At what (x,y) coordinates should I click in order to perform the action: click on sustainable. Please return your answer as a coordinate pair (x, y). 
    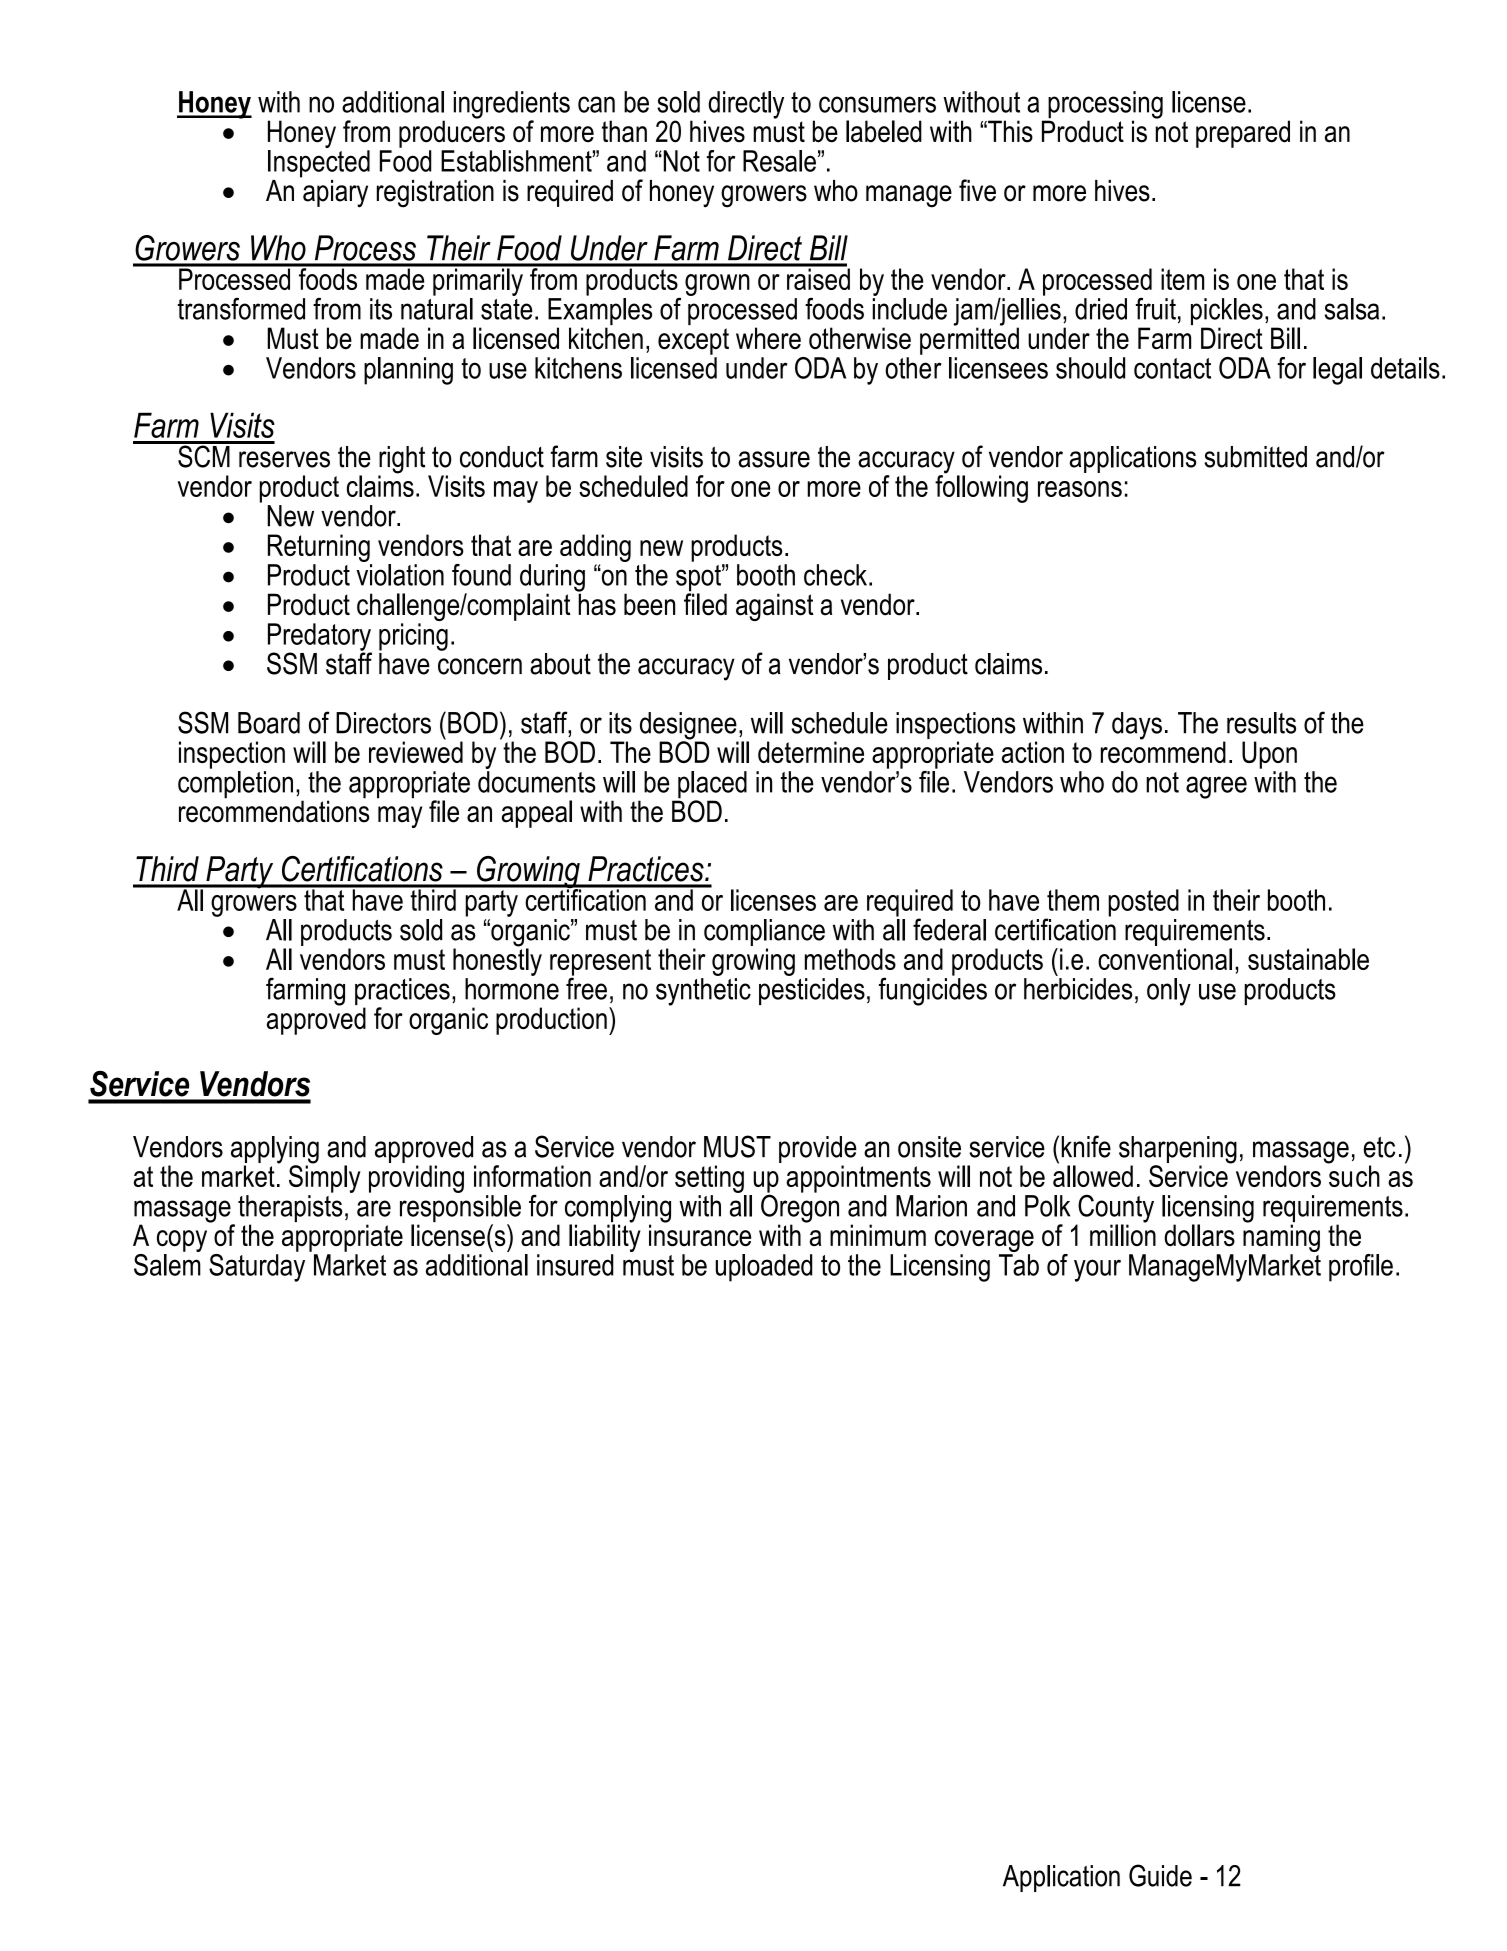
    Looking at the image, I should click on (1308, 959).
